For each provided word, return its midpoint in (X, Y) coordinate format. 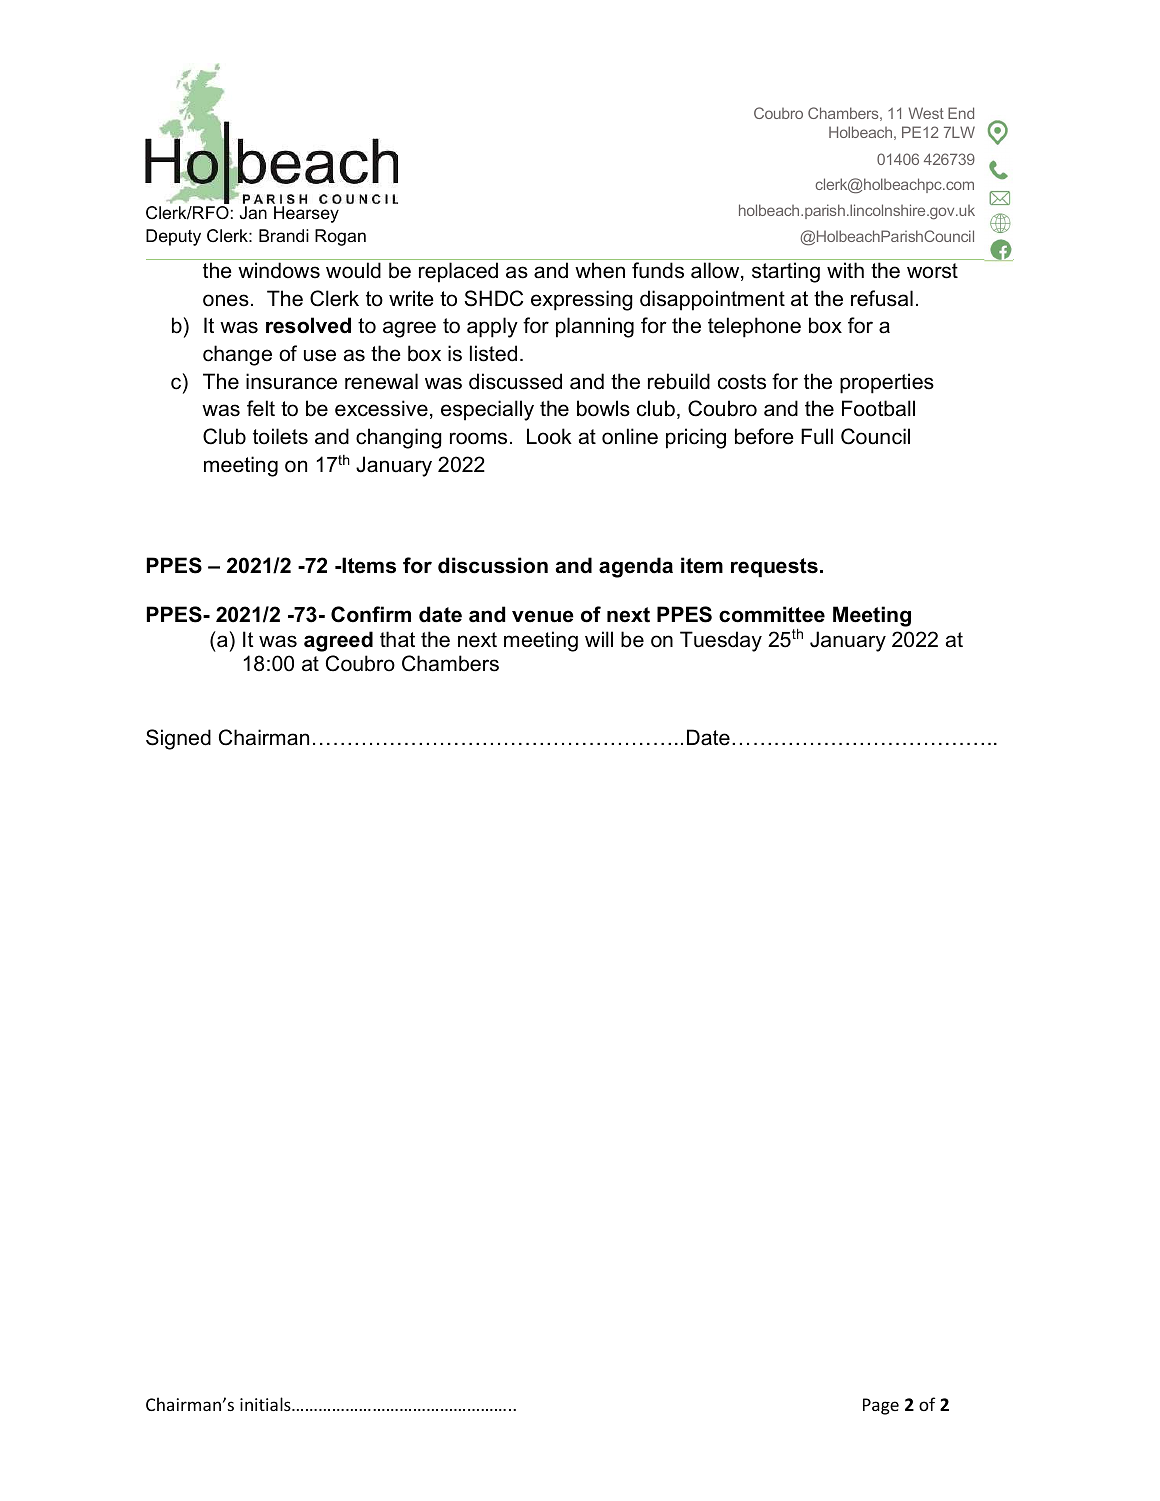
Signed (178, 739)
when (600, 270)
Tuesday (721, 641)
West (926, 113)
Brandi (284, 235)
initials (266, 1404)
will (599, 639)
